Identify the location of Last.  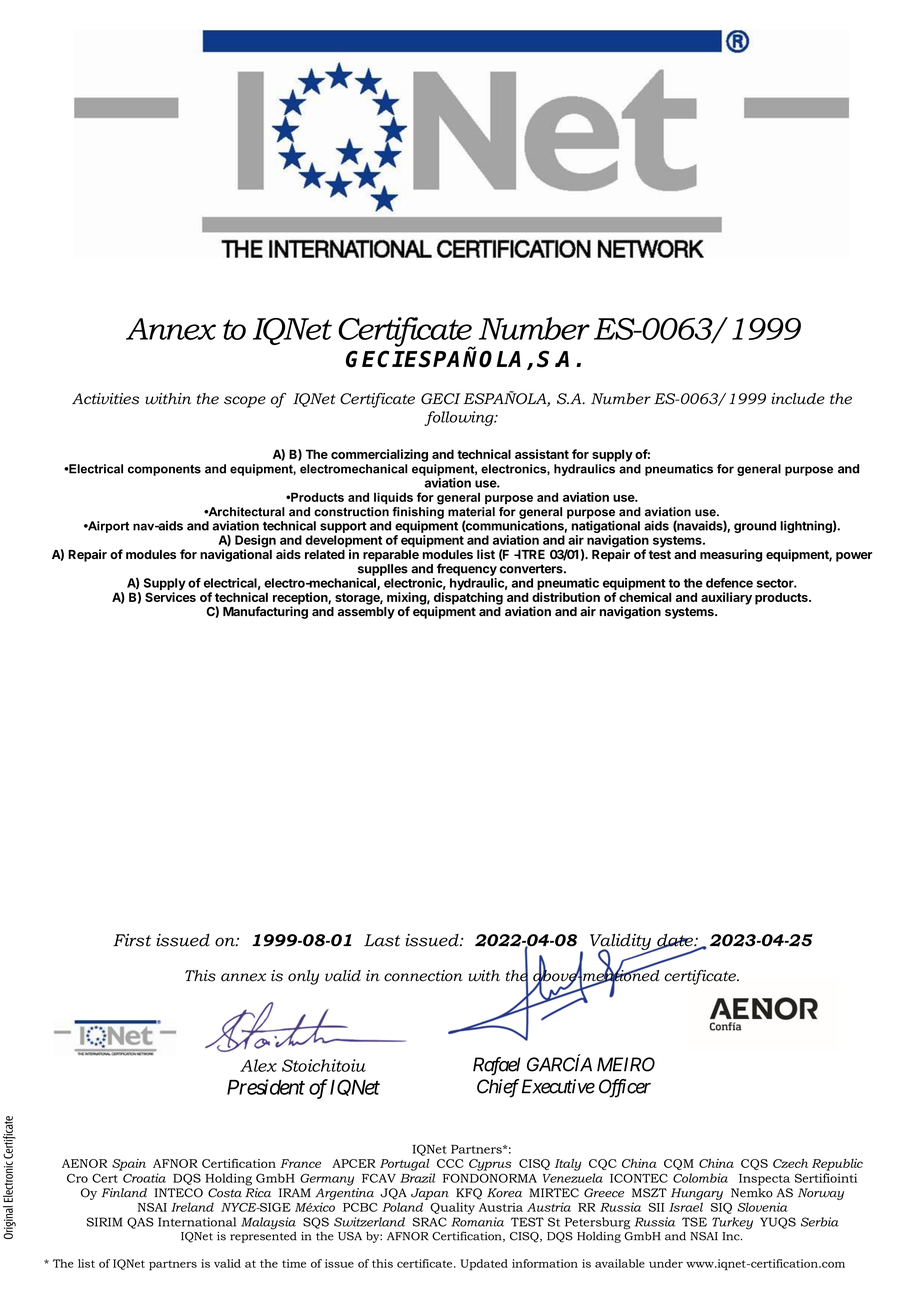
(382, 940).
